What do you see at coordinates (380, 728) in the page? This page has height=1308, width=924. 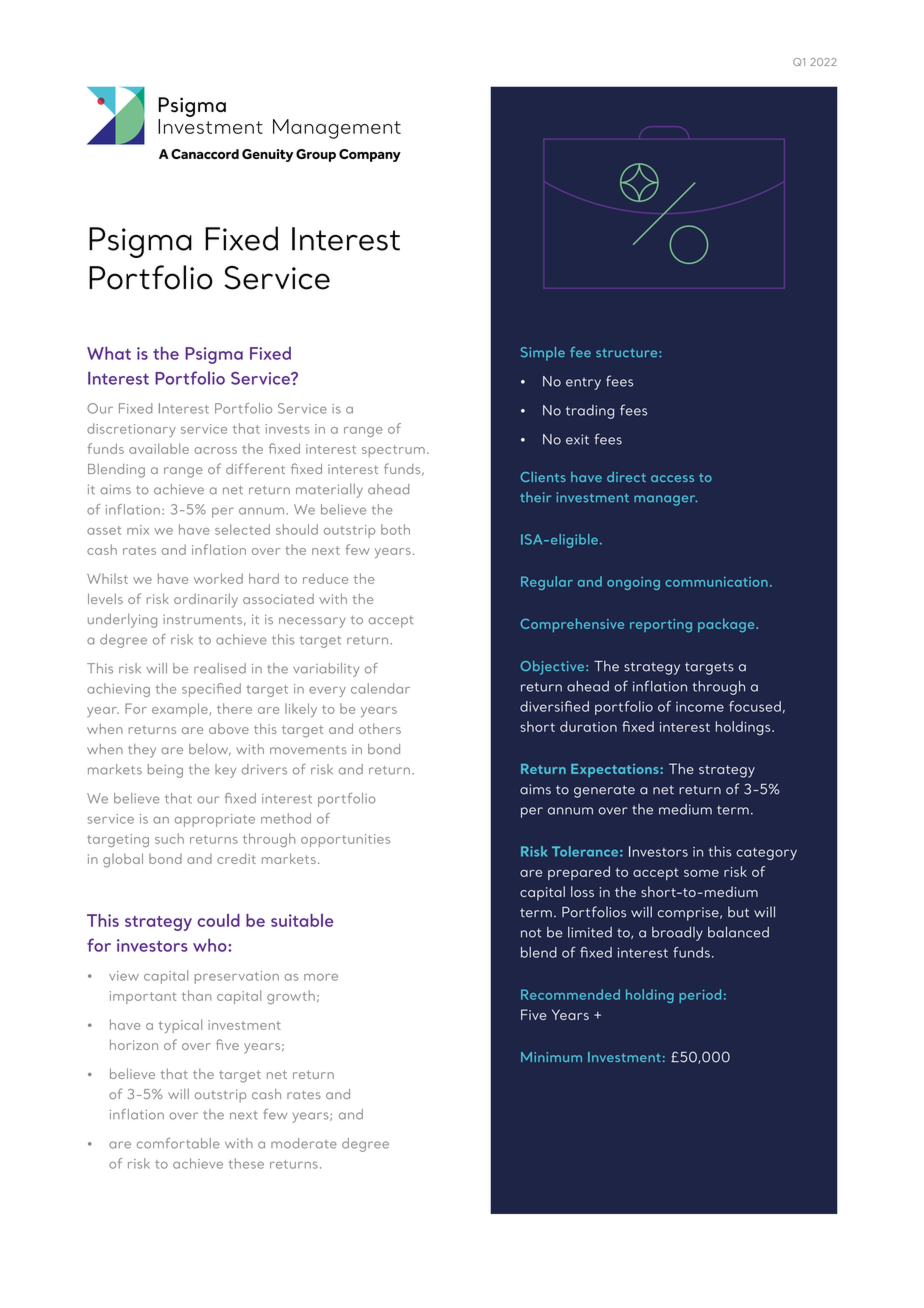 I see `others` at bounding box center [380, 728].
